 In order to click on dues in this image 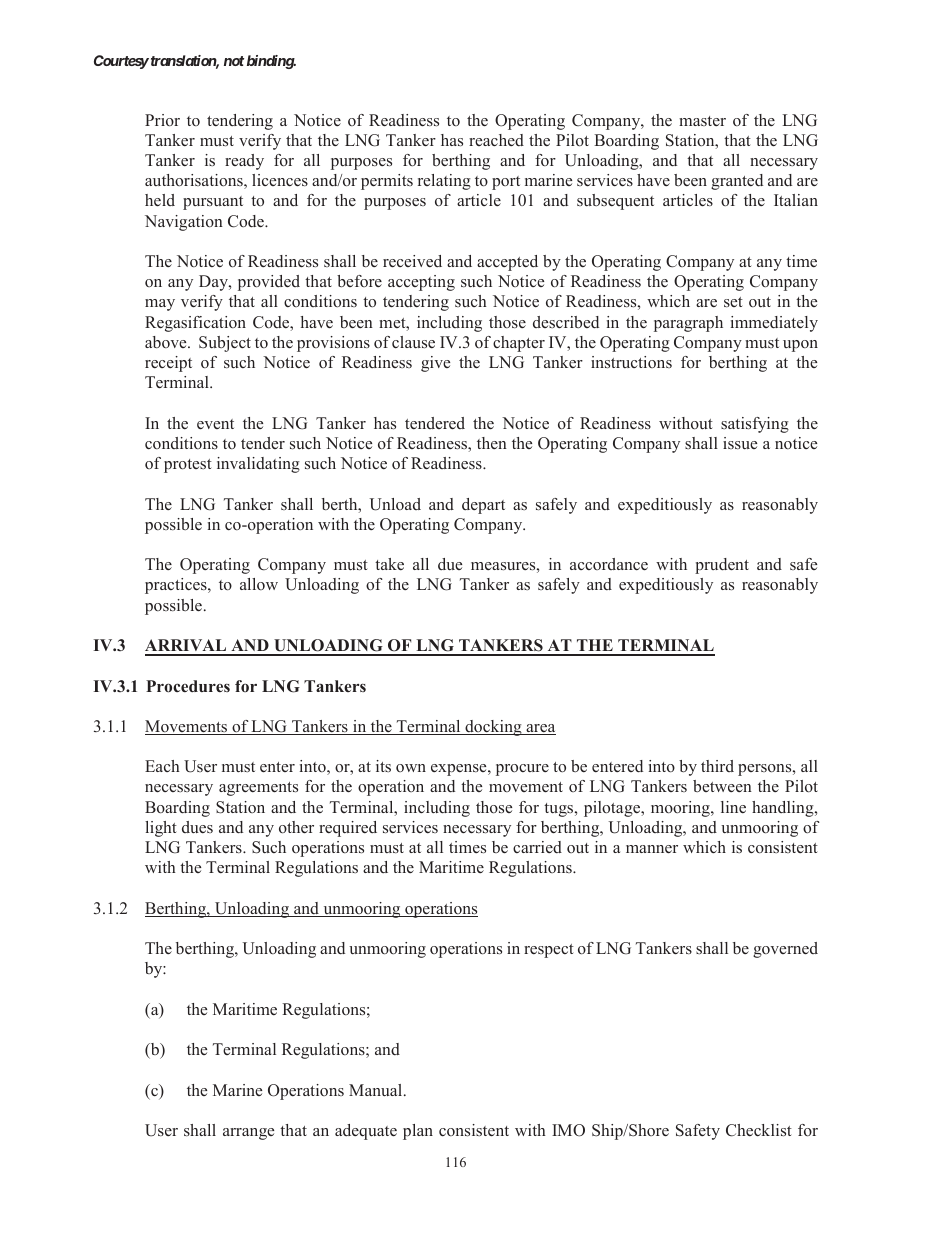, I will do `click(197, 827)`.
